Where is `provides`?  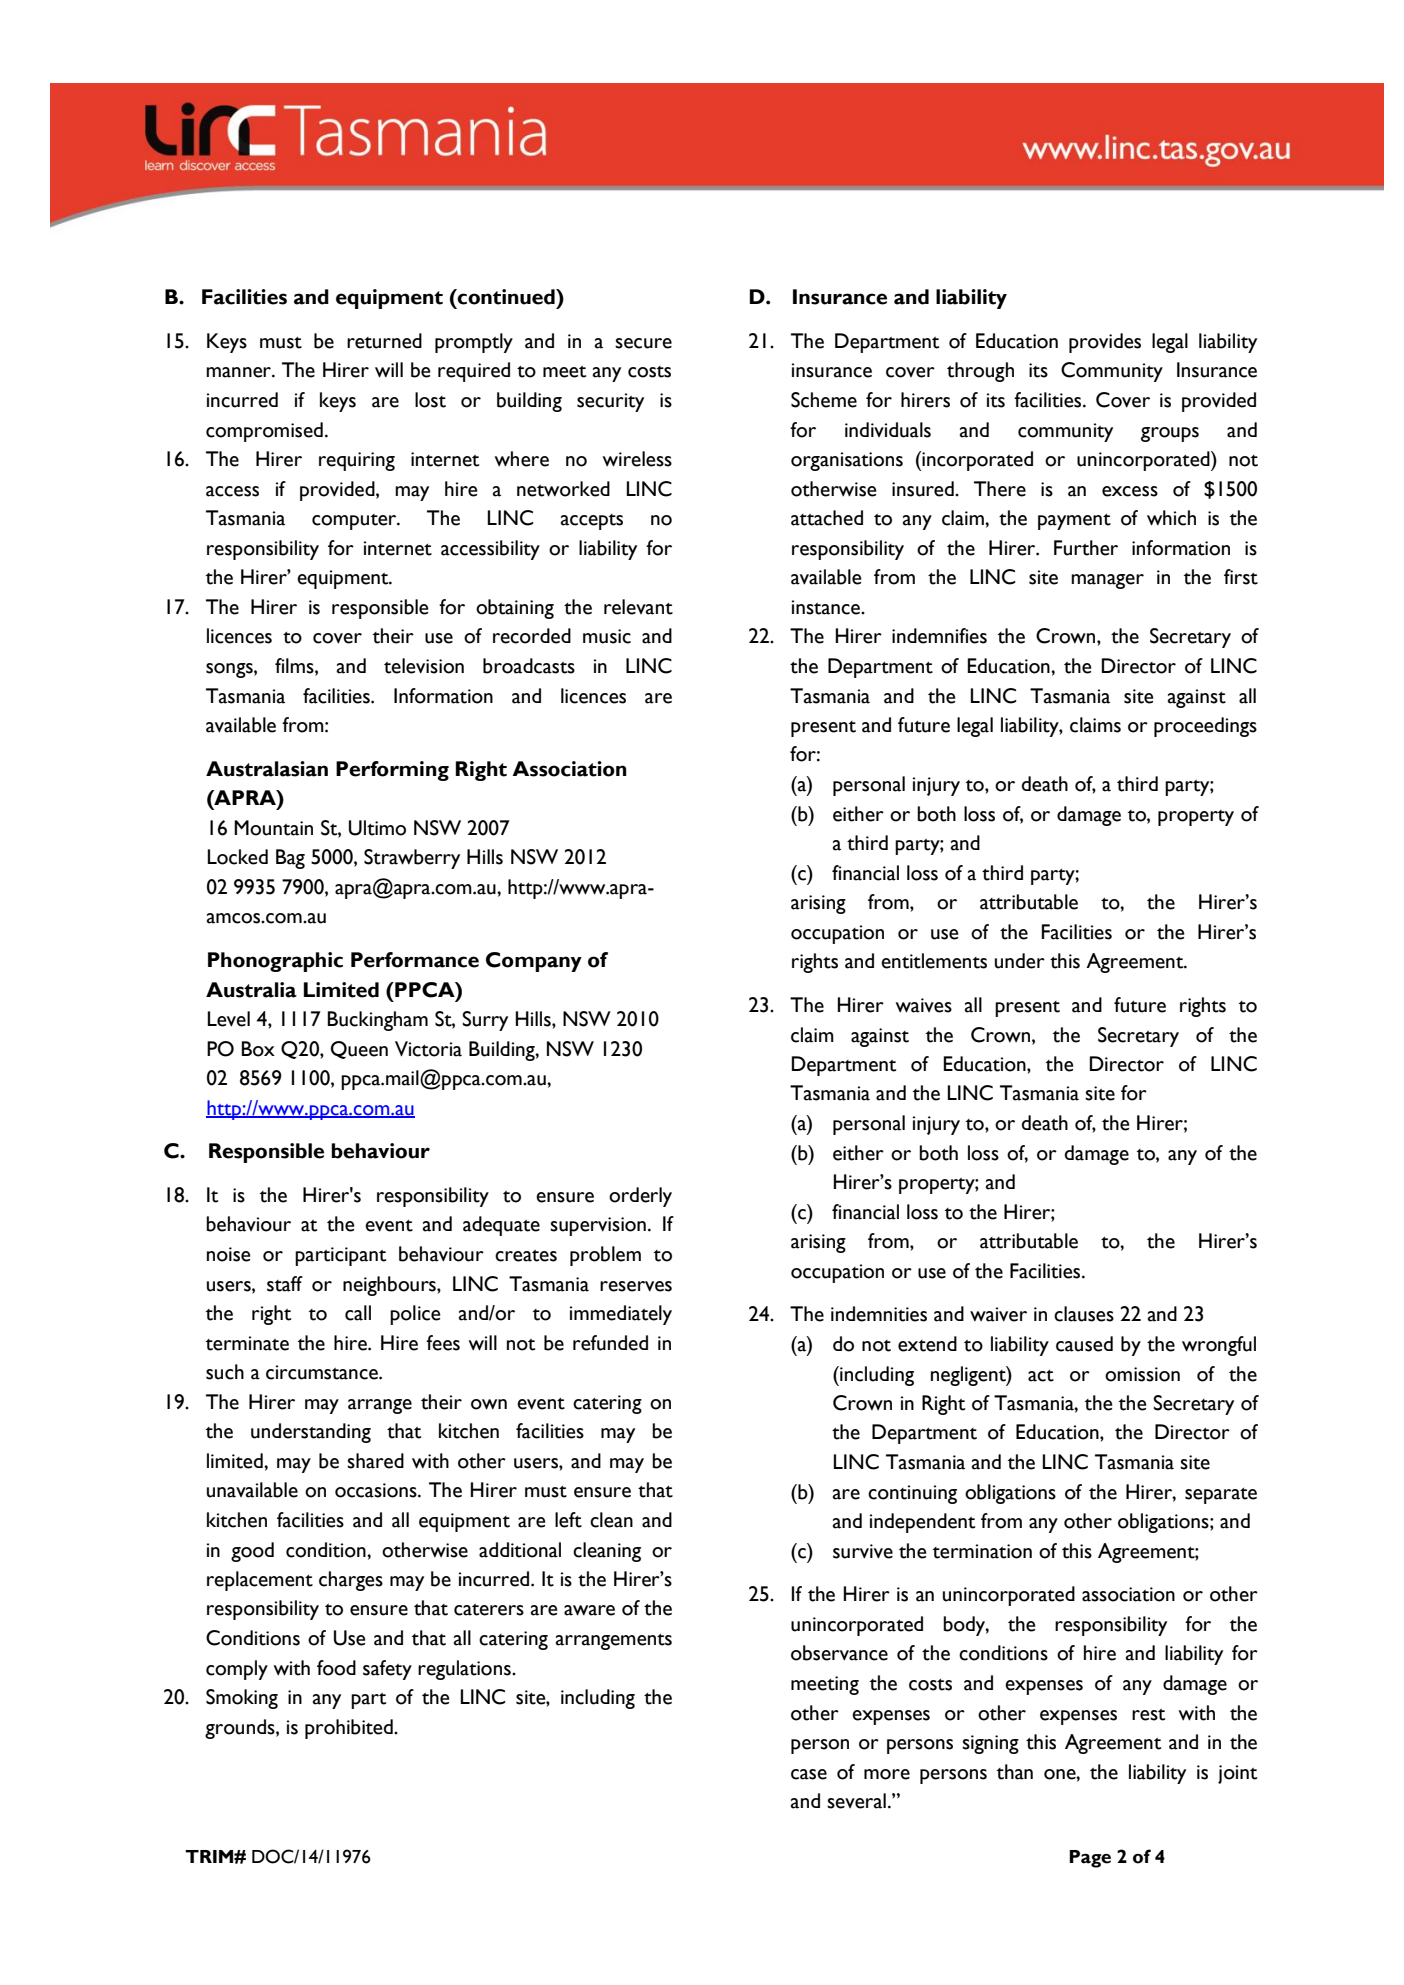 provides is located at coordinates (1105, 343).
